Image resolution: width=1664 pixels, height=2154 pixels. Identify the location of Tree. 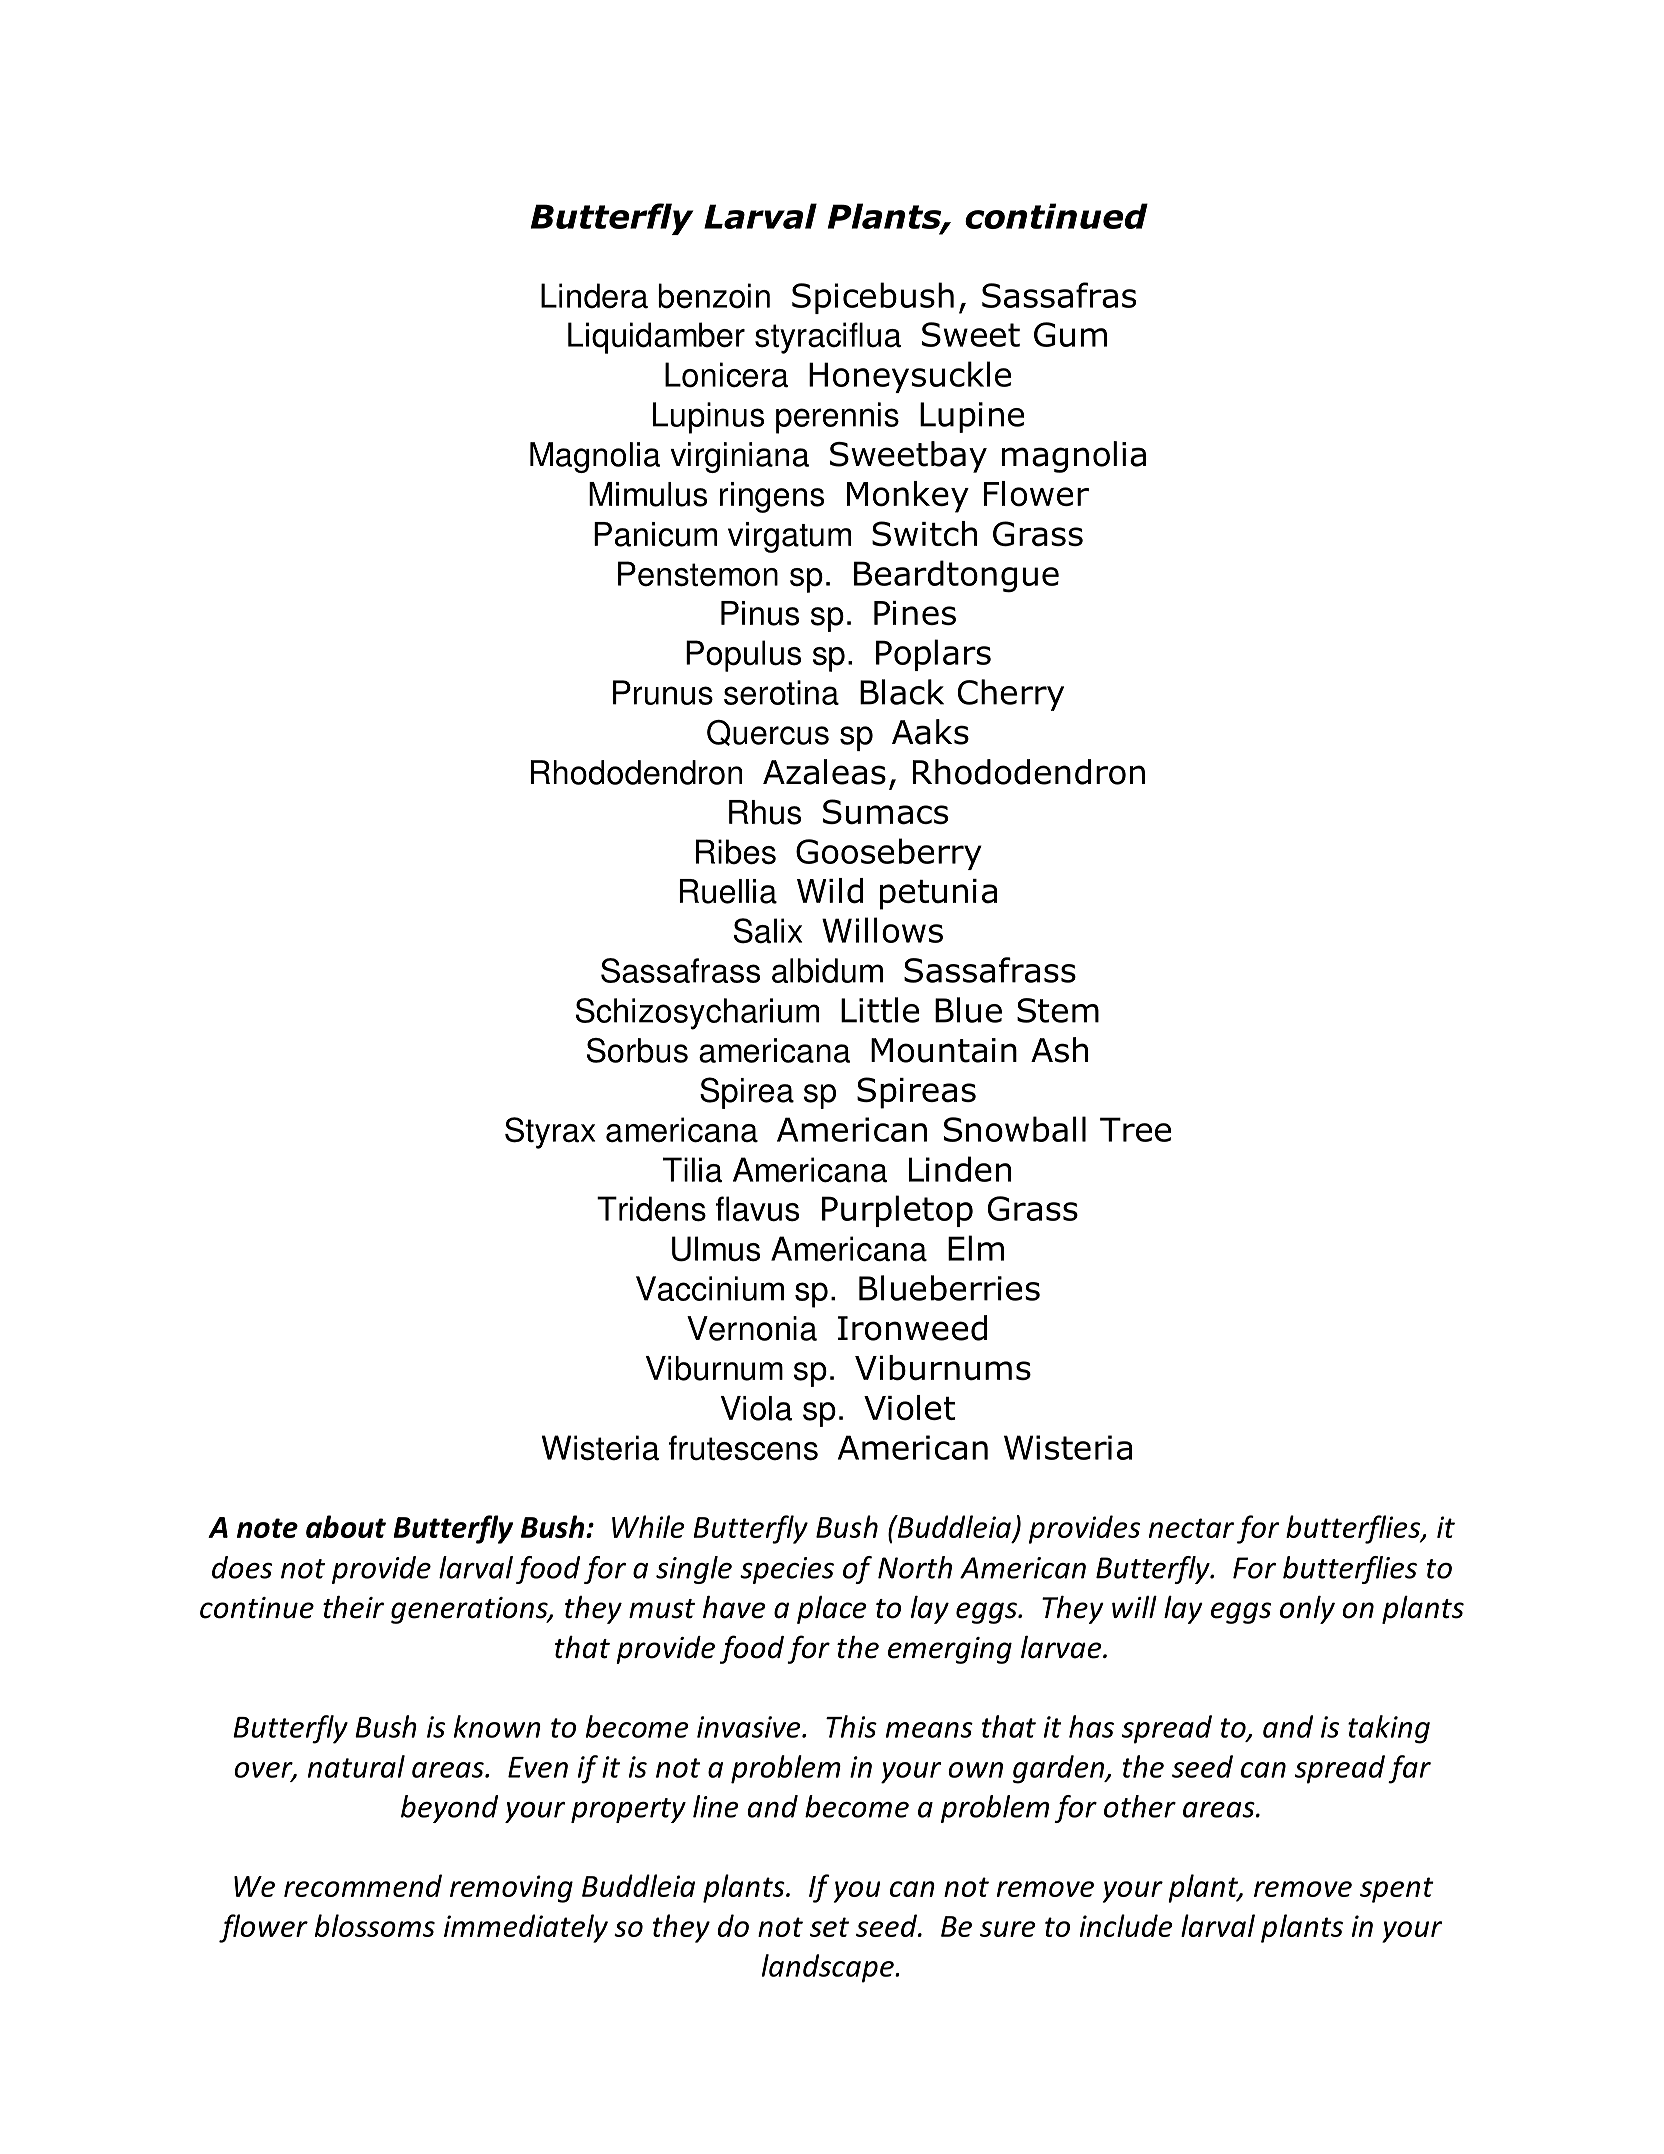
(1135, 1129).
